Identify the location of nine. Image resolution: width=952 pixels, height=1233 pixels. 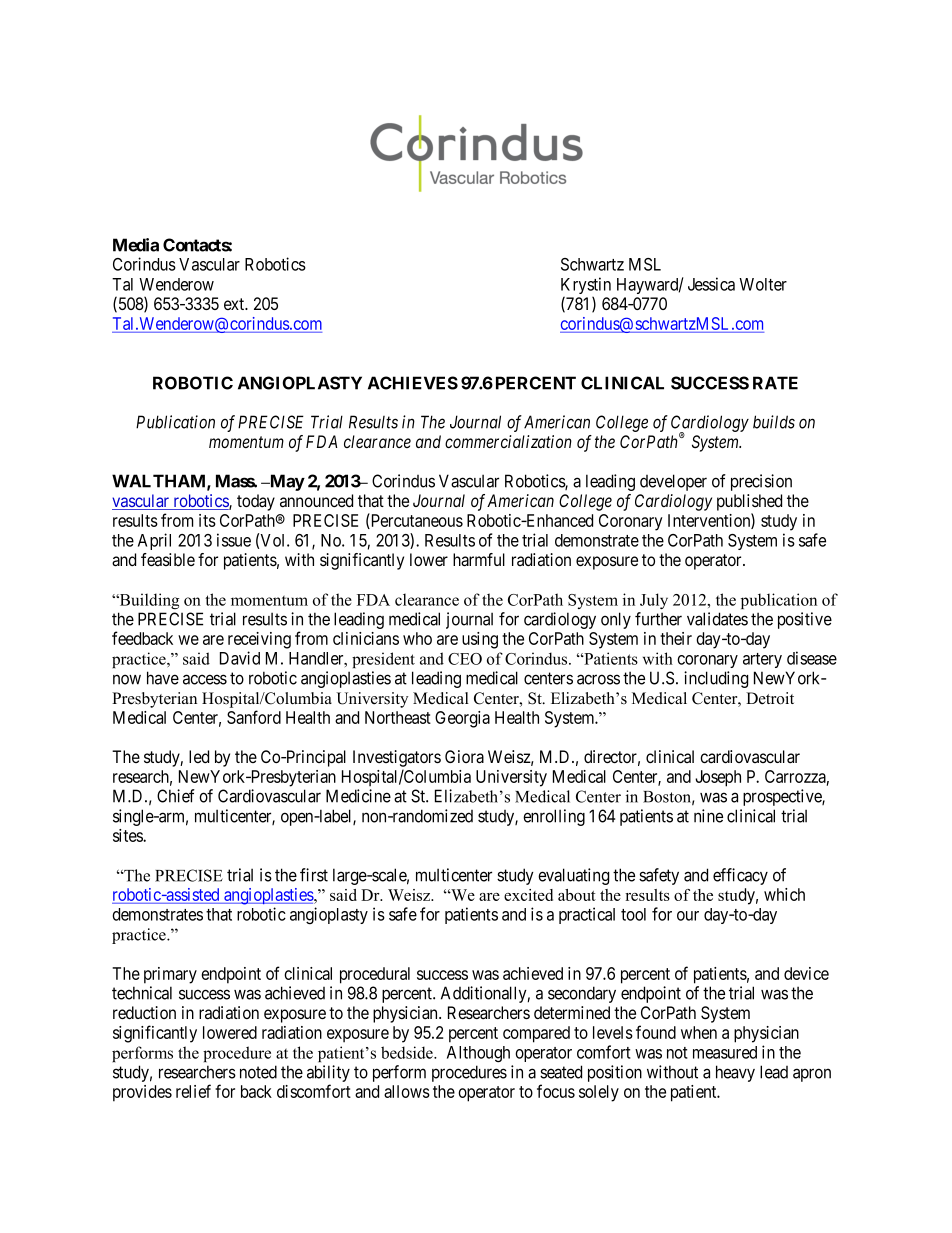
(708, 816).
